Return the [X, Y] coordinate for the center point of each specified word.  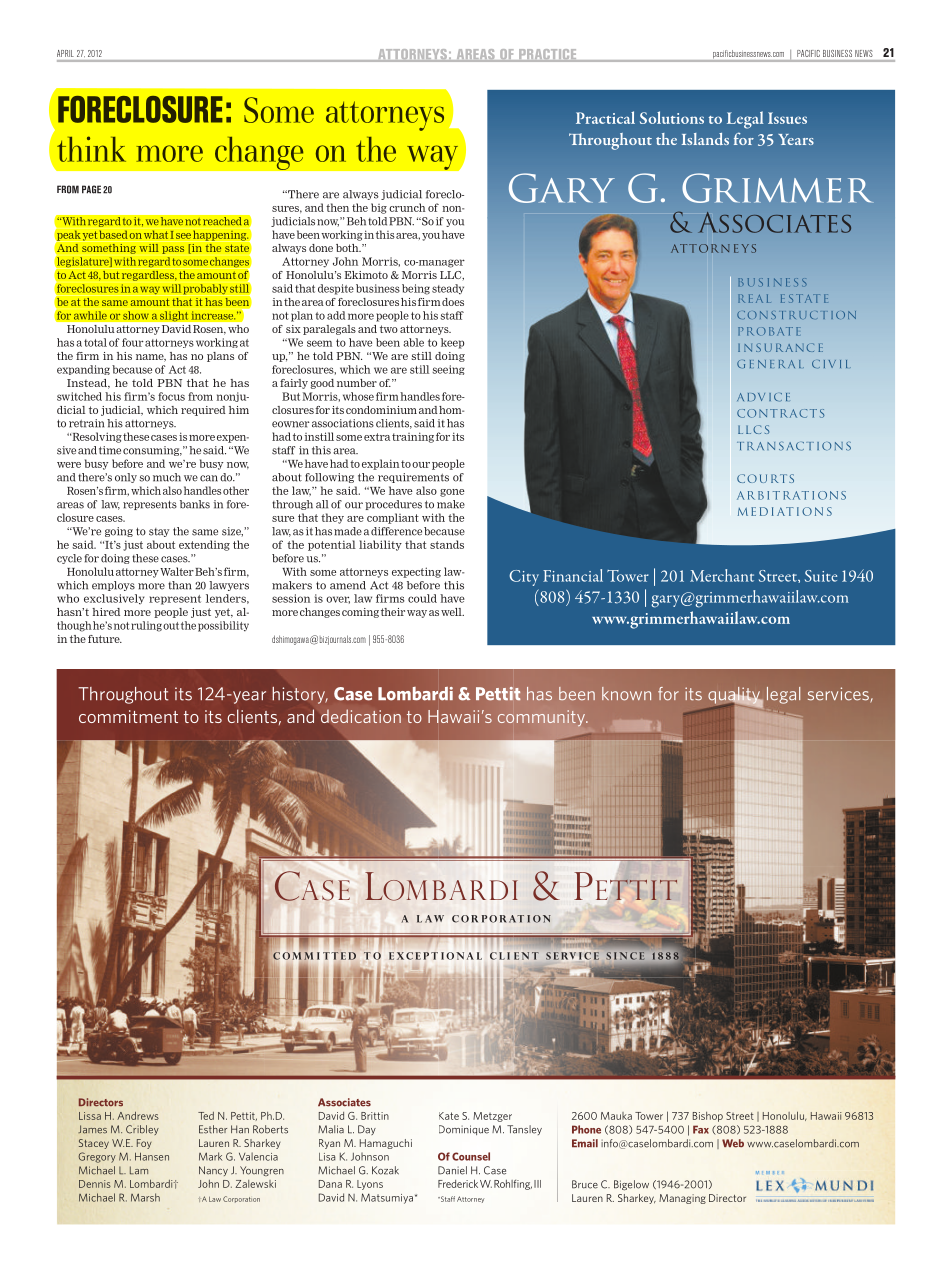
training [413, 437]
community [542, 718]
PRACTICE [547, 55]
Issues [787, 118]
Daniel [452, 1170]
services [839, 695]
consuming [152, 451]
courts [765, 478]
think [91, 149]
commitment [128, 716]
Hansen [152, 1156]
